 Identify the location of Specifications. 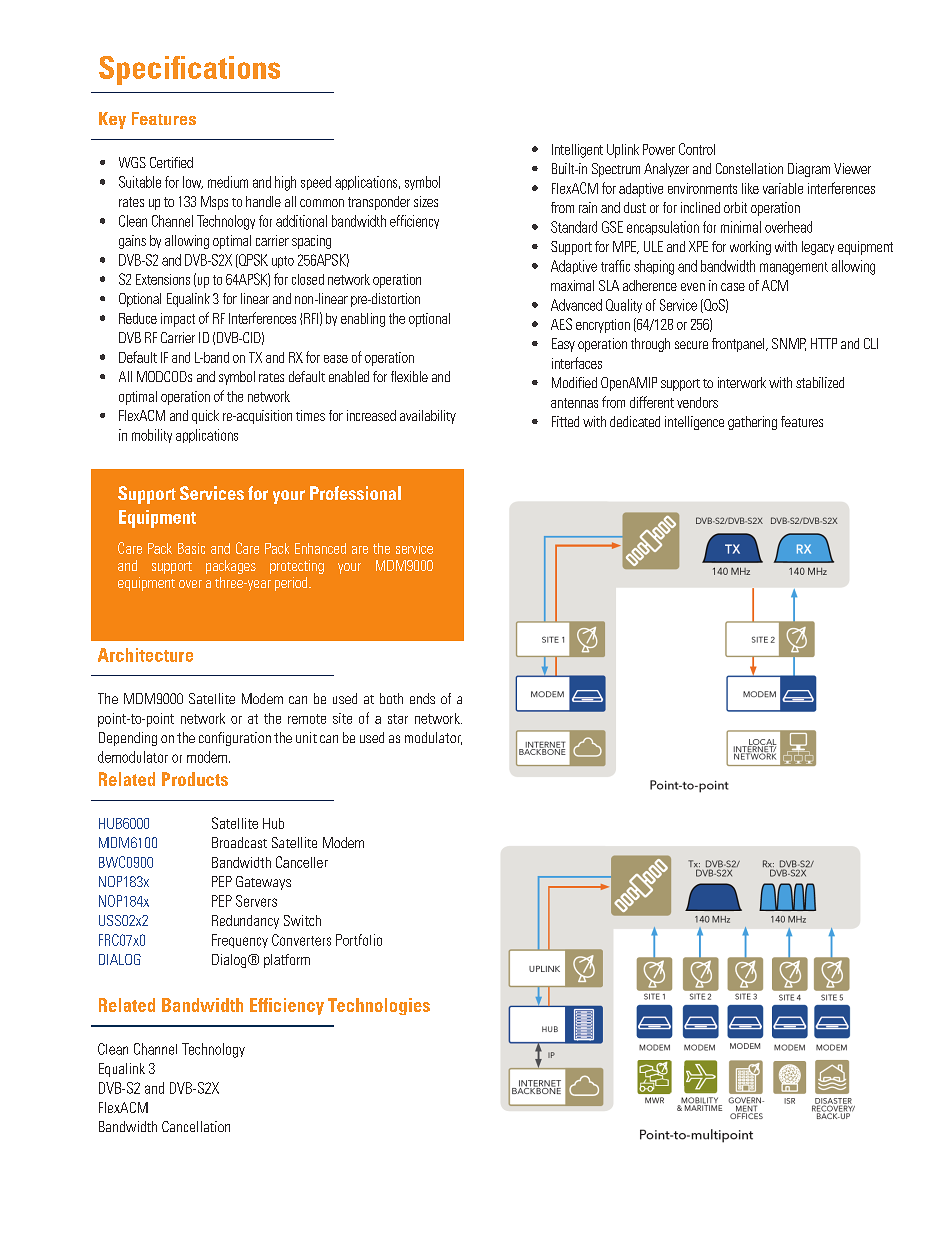
(189, 70).
